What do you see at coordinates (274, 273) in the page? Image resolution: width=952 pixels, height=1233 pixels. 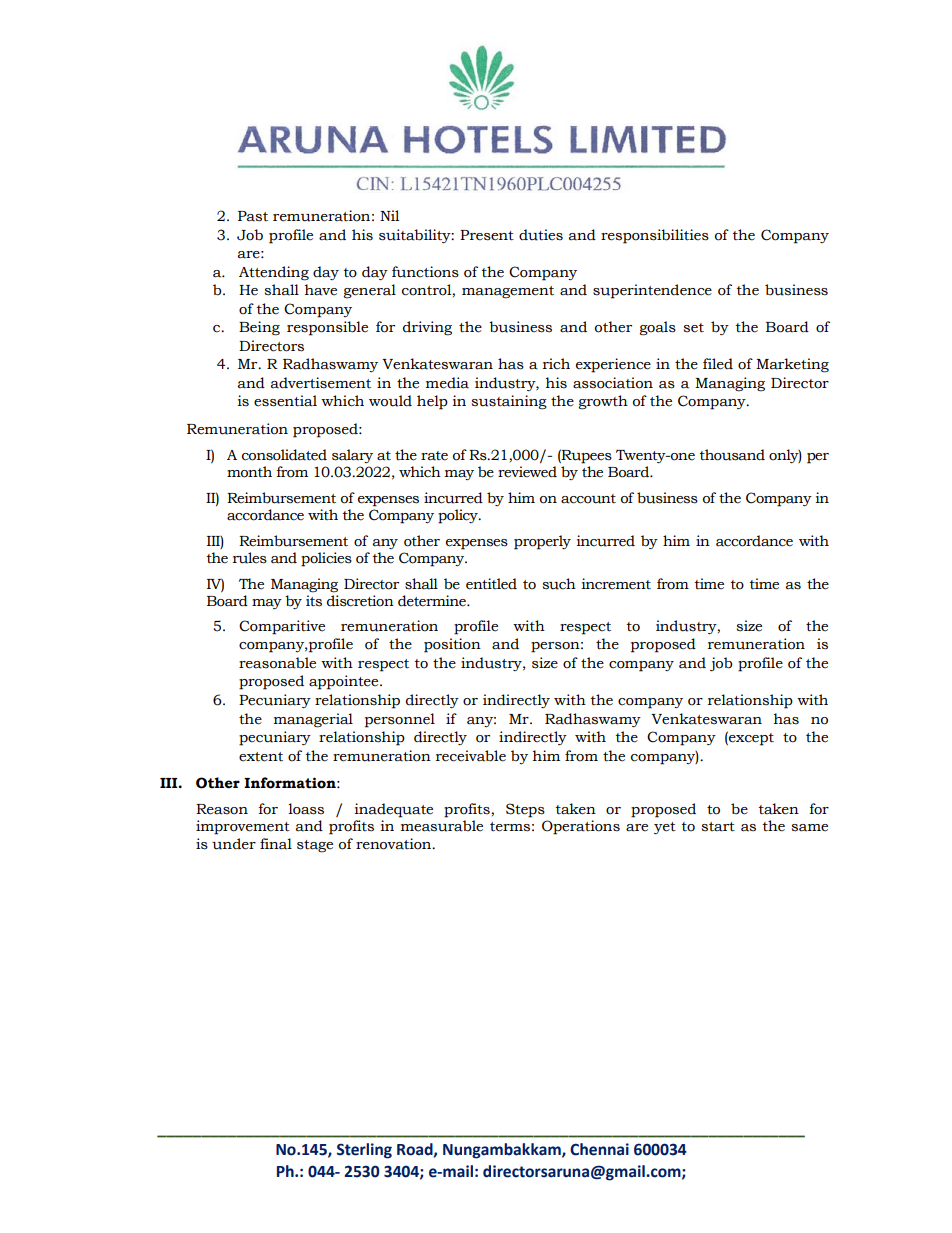 I see `Attending` at bounding box center [274, 273].
